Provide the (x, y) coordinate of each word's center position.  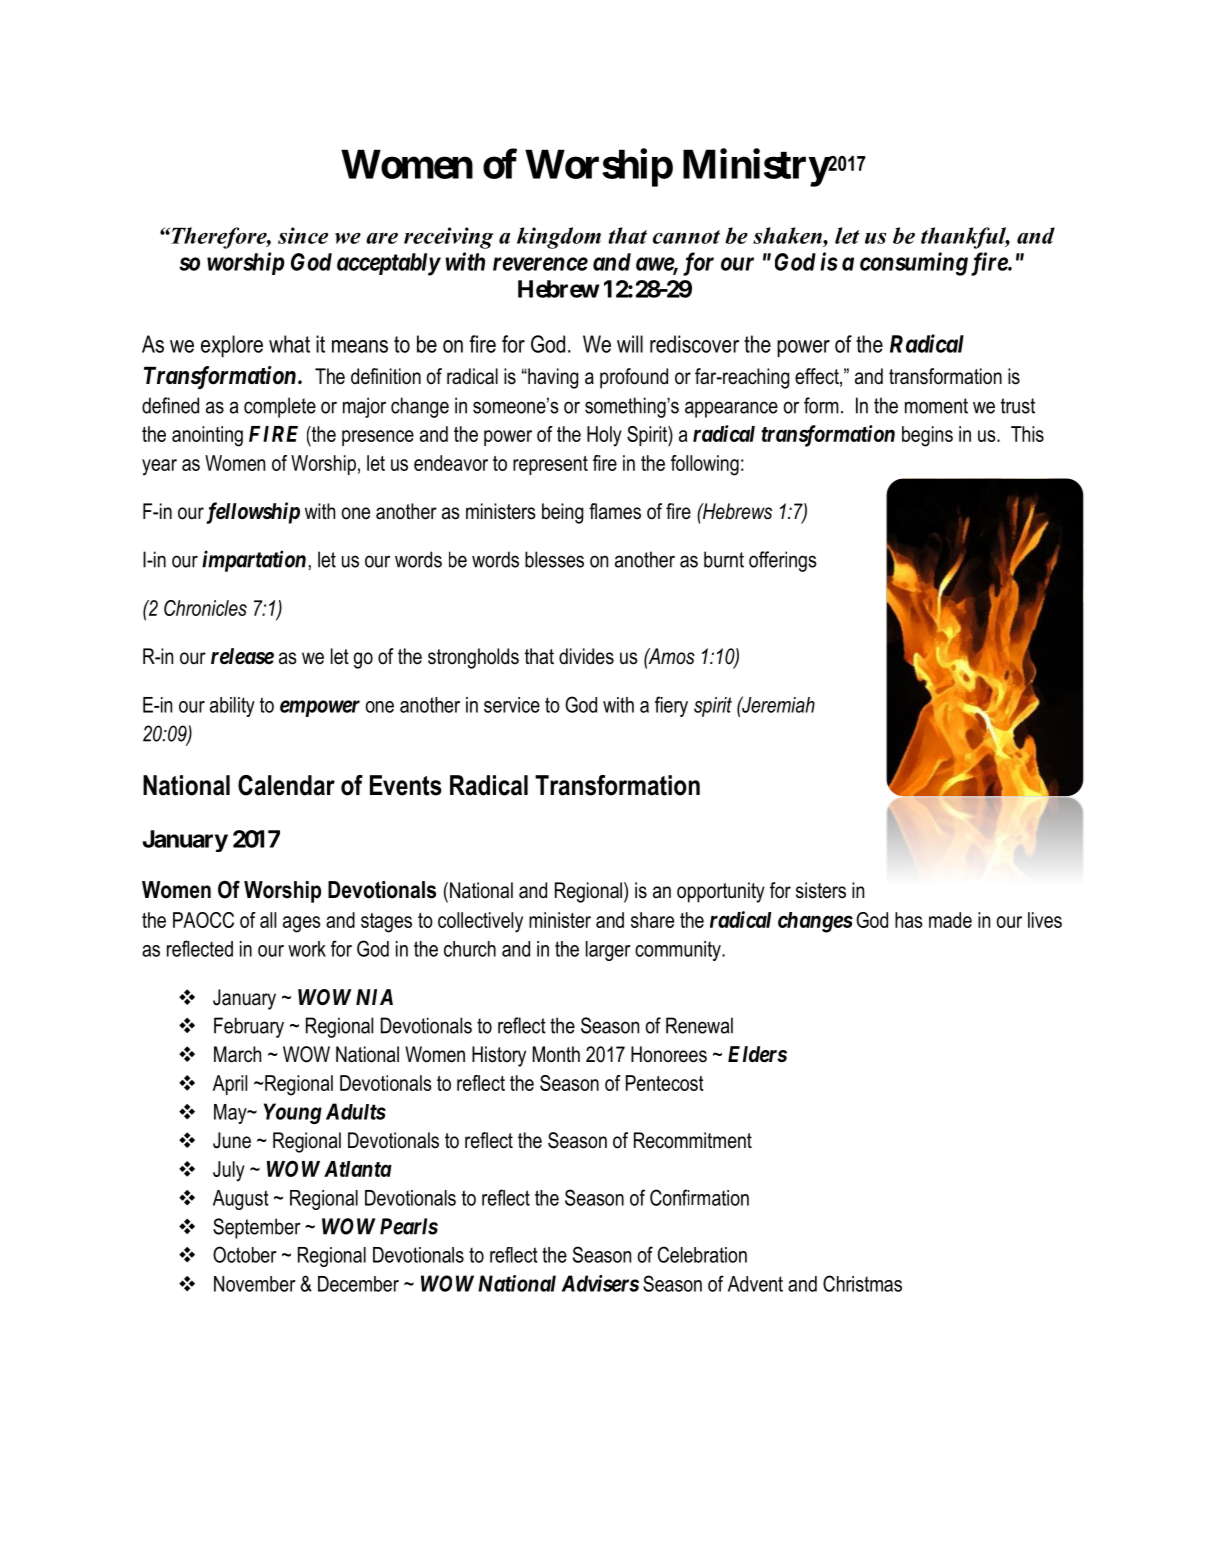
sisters (821, 890)
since (303, 235)
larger (608, 951)
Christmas (862, 1283)
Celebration (702, 1254)
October (245, 1254)
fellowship (253, 513)
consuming (914, 264)
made (950, 920)
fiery (671, 706)
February (249, 1027)
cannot (686, 237)
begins (927, 436)
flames (615, 511)
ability (232, 707)
